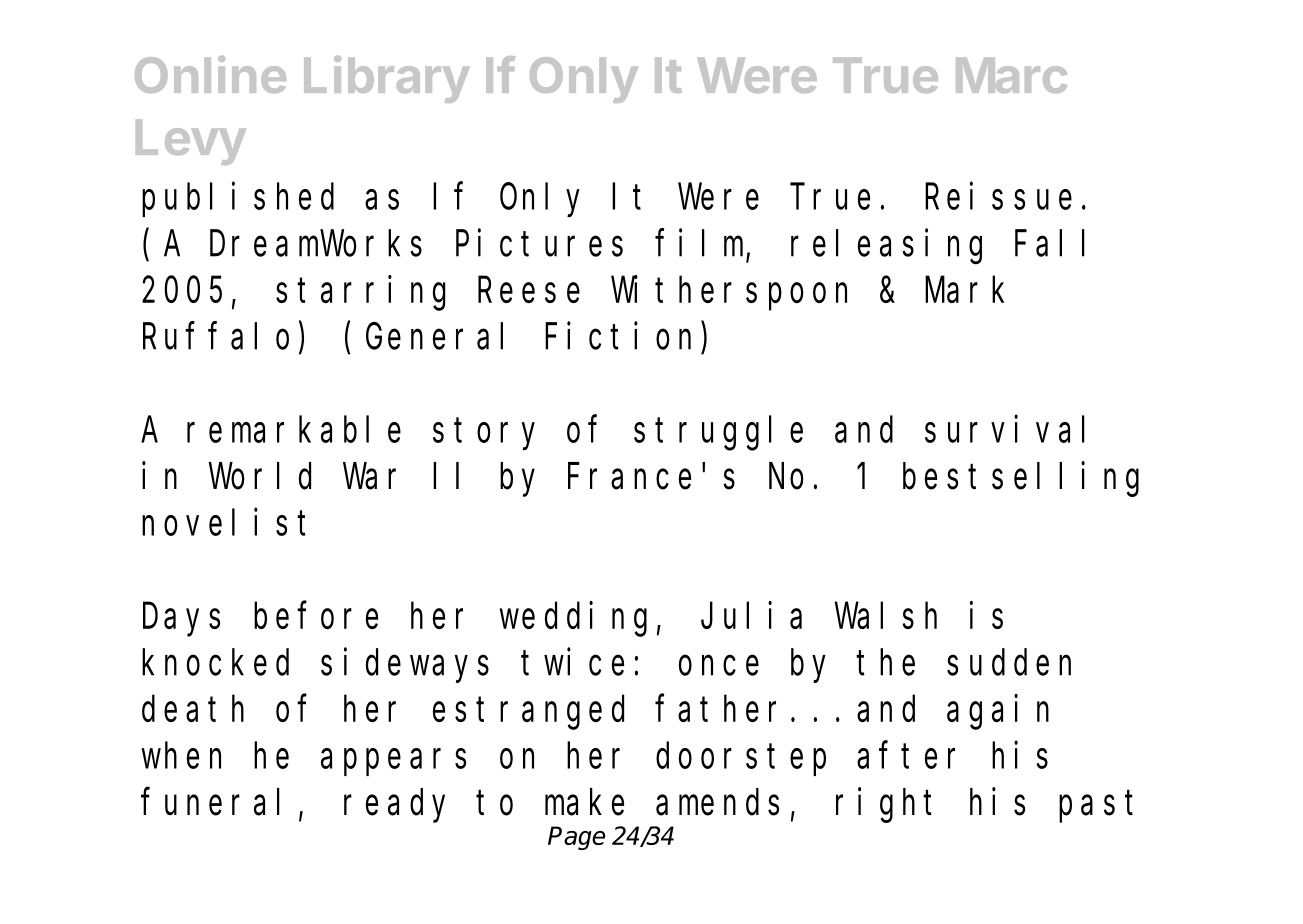  I want to click on releasing, so click(886, 246).
